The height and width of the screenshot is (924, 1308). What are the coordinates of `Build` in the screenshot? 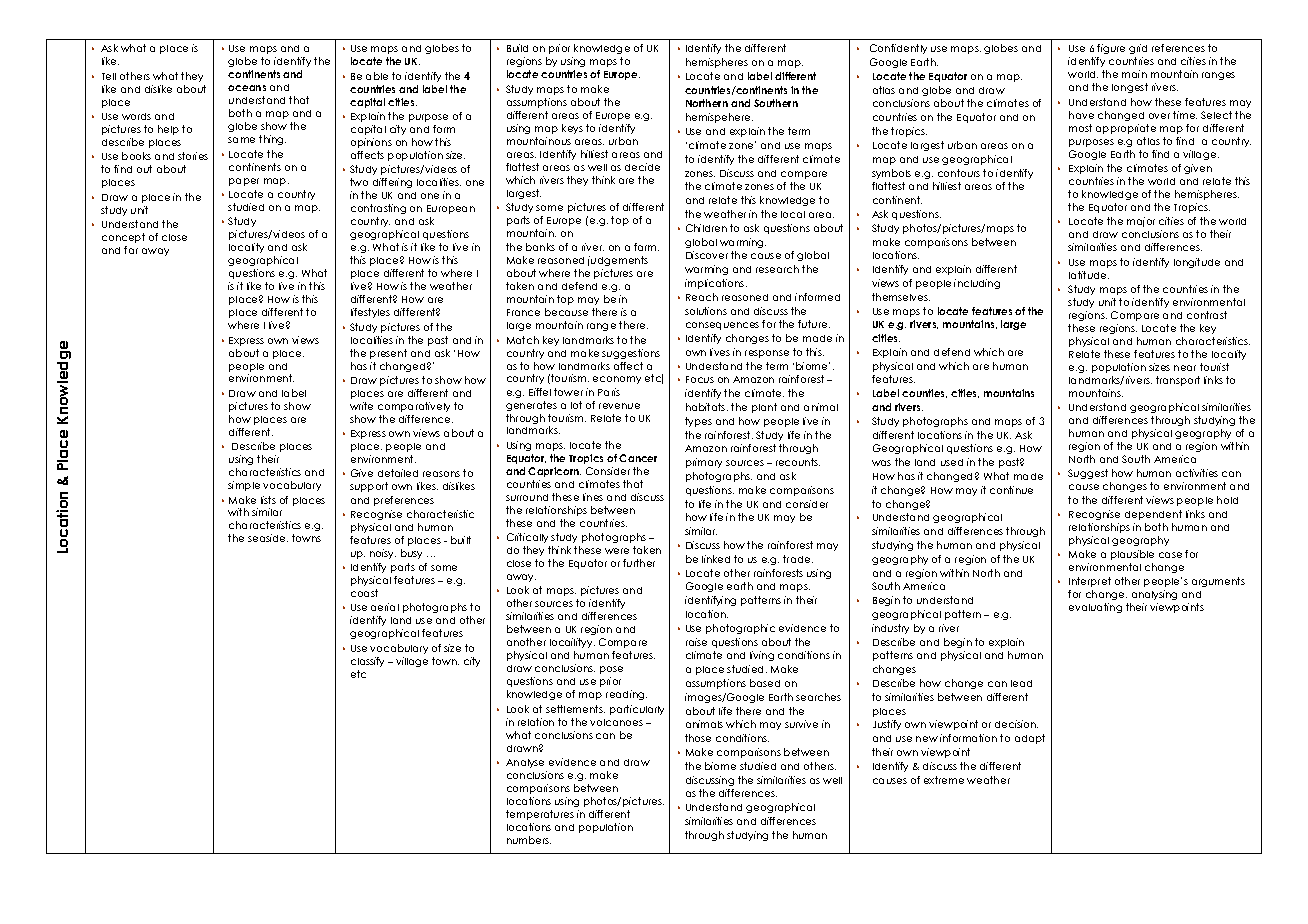 It's located at (517, 48).
